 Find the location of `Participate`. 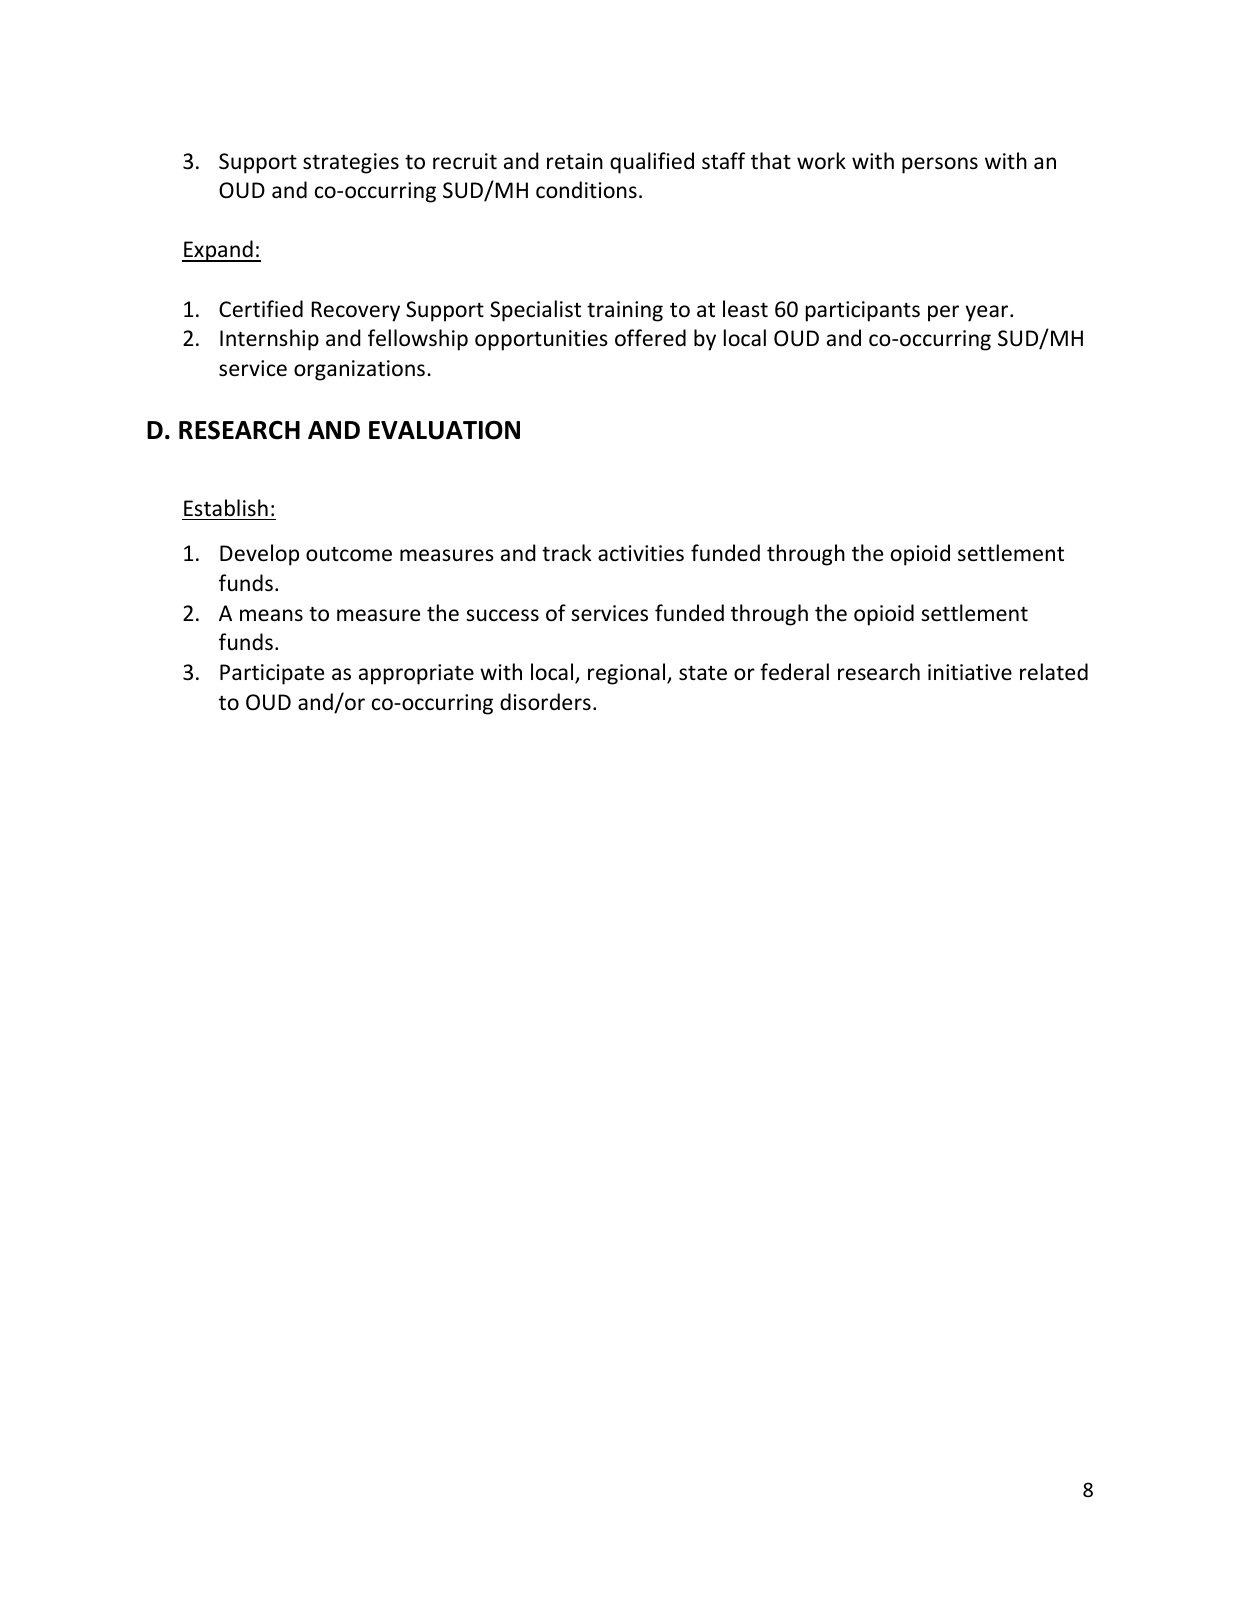

Participate is located at coordinates (272, 674).
